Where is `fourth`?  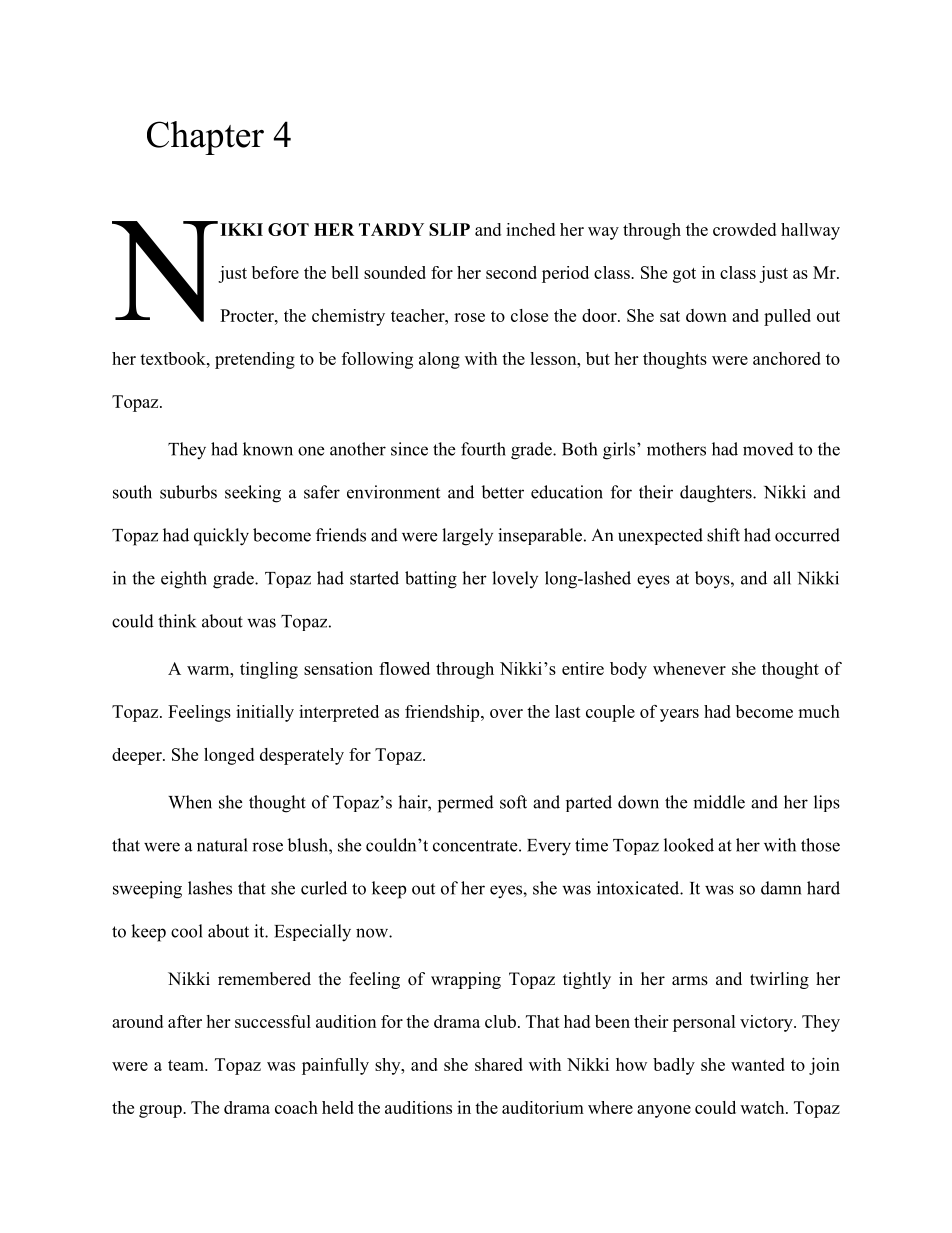
fourth is located at coordinates (483, 449).
